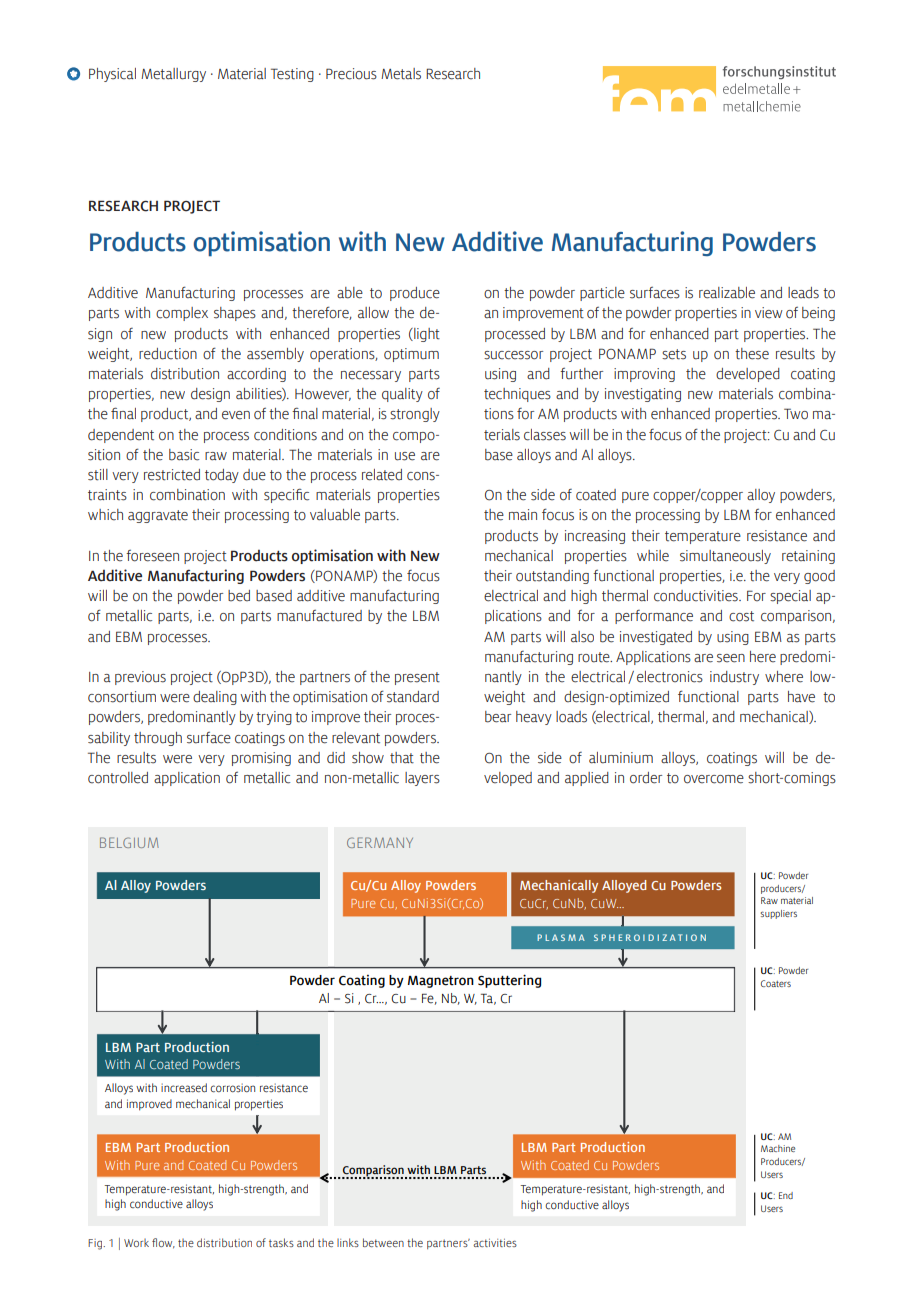 The image size is (924, 1308). Describe the element at coordinates (168, 354) in the screenshot. I see `reduction` at that location.
